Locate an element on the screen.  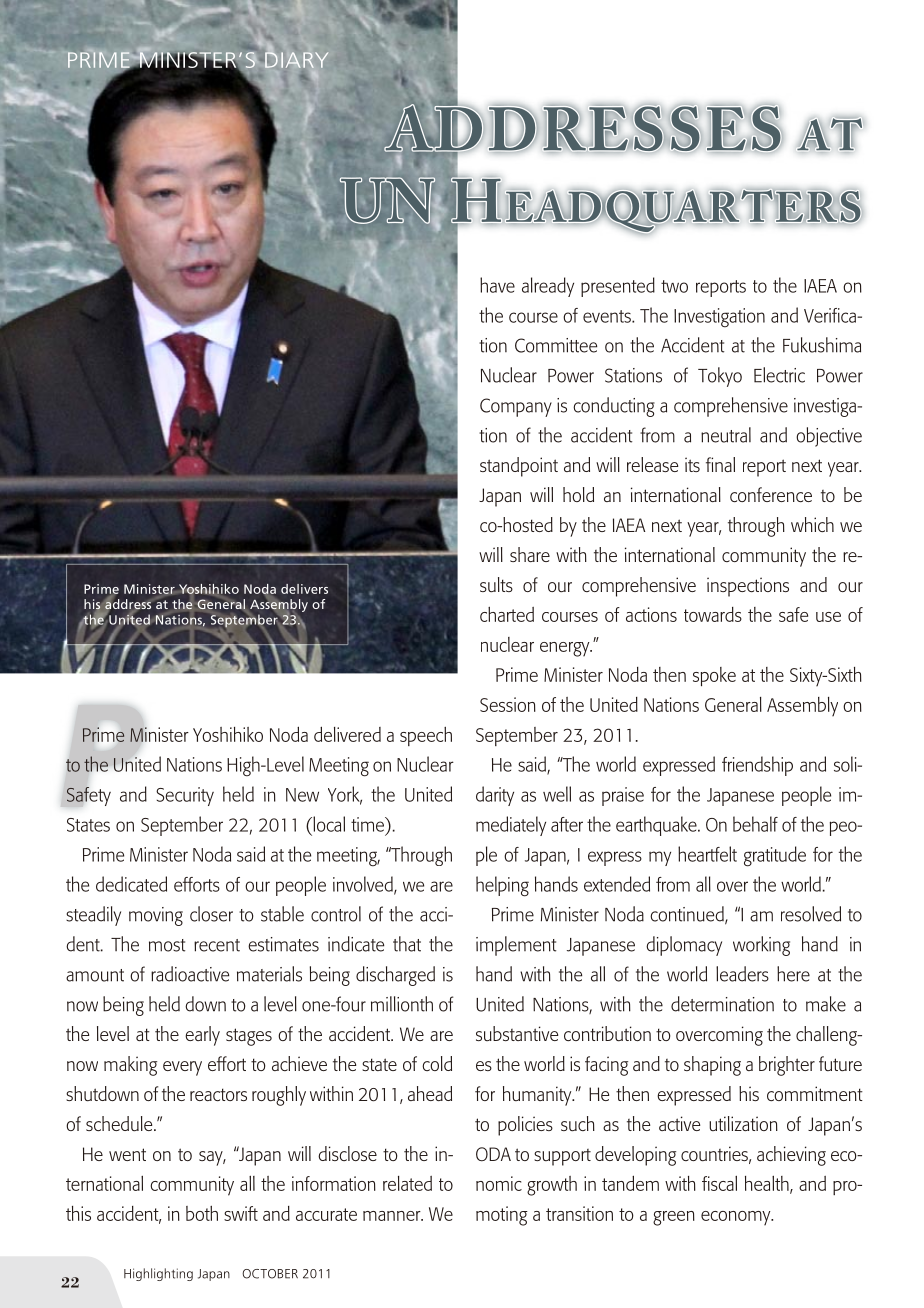
related is located at coordinates (407, 1183).
